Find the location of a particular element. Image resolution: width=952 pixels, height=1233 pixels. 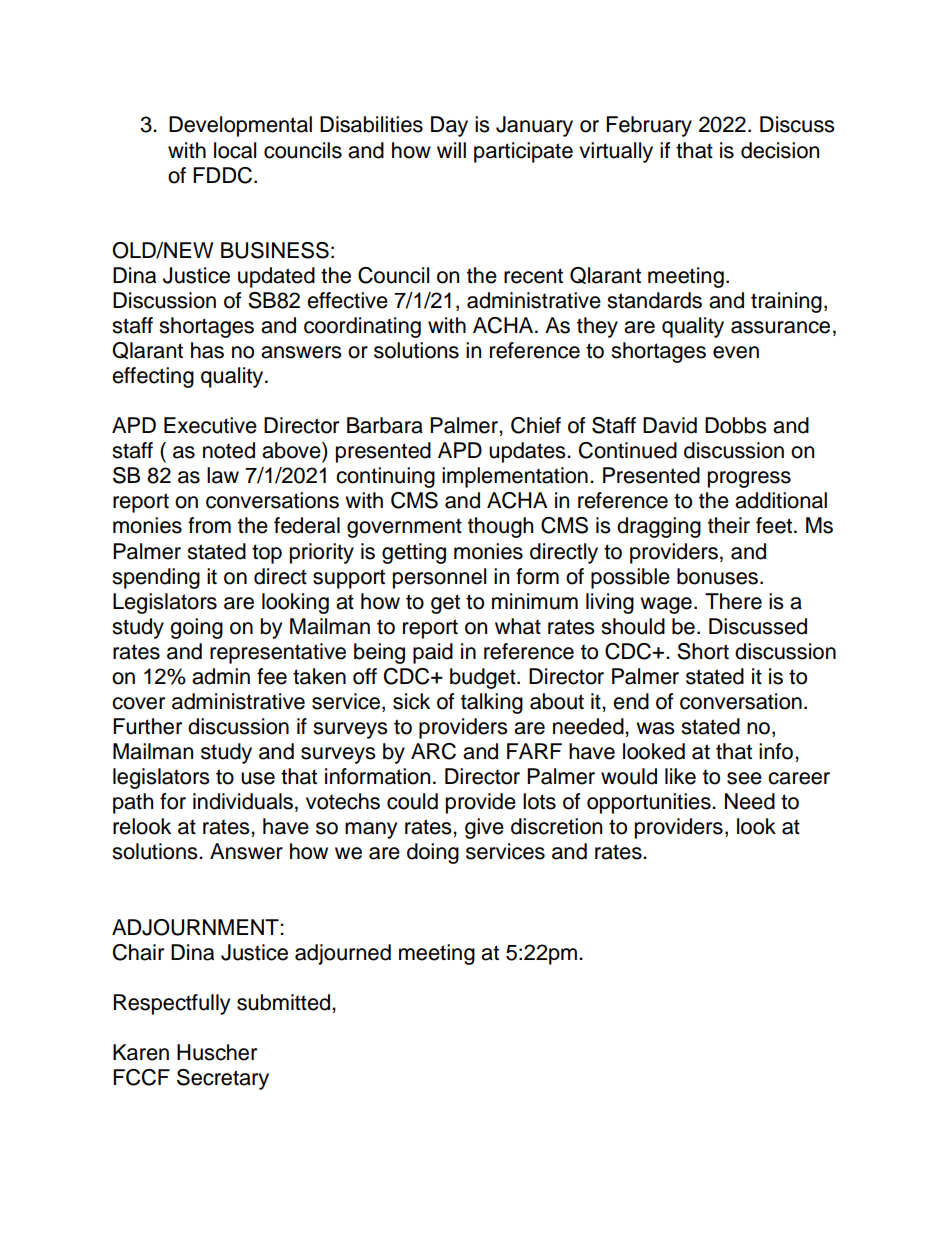

submitted is located at coordinates (285, 1002).
